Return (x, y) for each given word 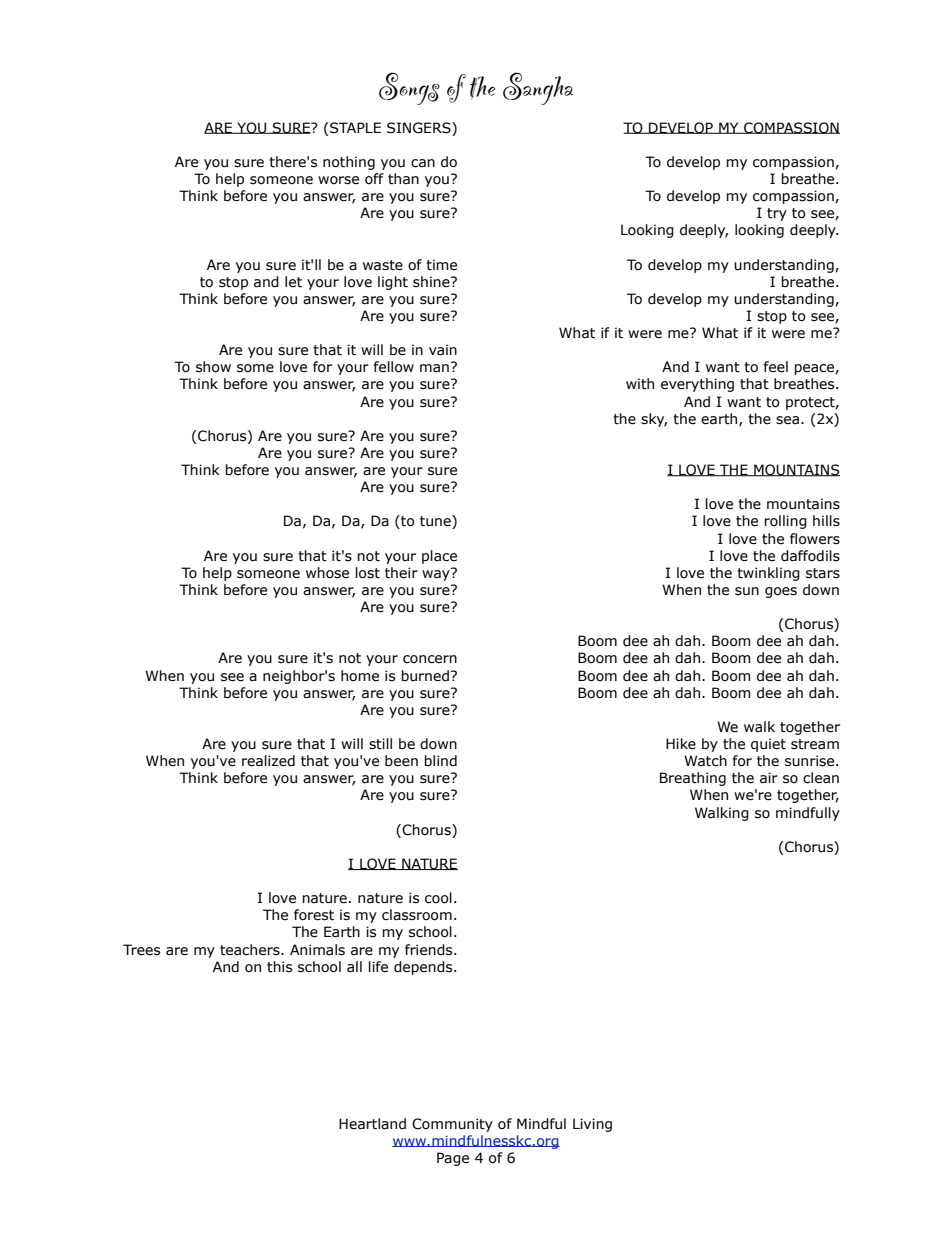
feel (775, 367)
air (769, 778)
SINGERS (420, 128)
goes (781, 592)
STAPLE (355, 128)
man (434, 368)
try (777, 214)
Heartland (372, 1124)
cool (438, 898)
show (213, 367)
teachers (251, 950)
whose (327, 573)
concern (430, 659)
